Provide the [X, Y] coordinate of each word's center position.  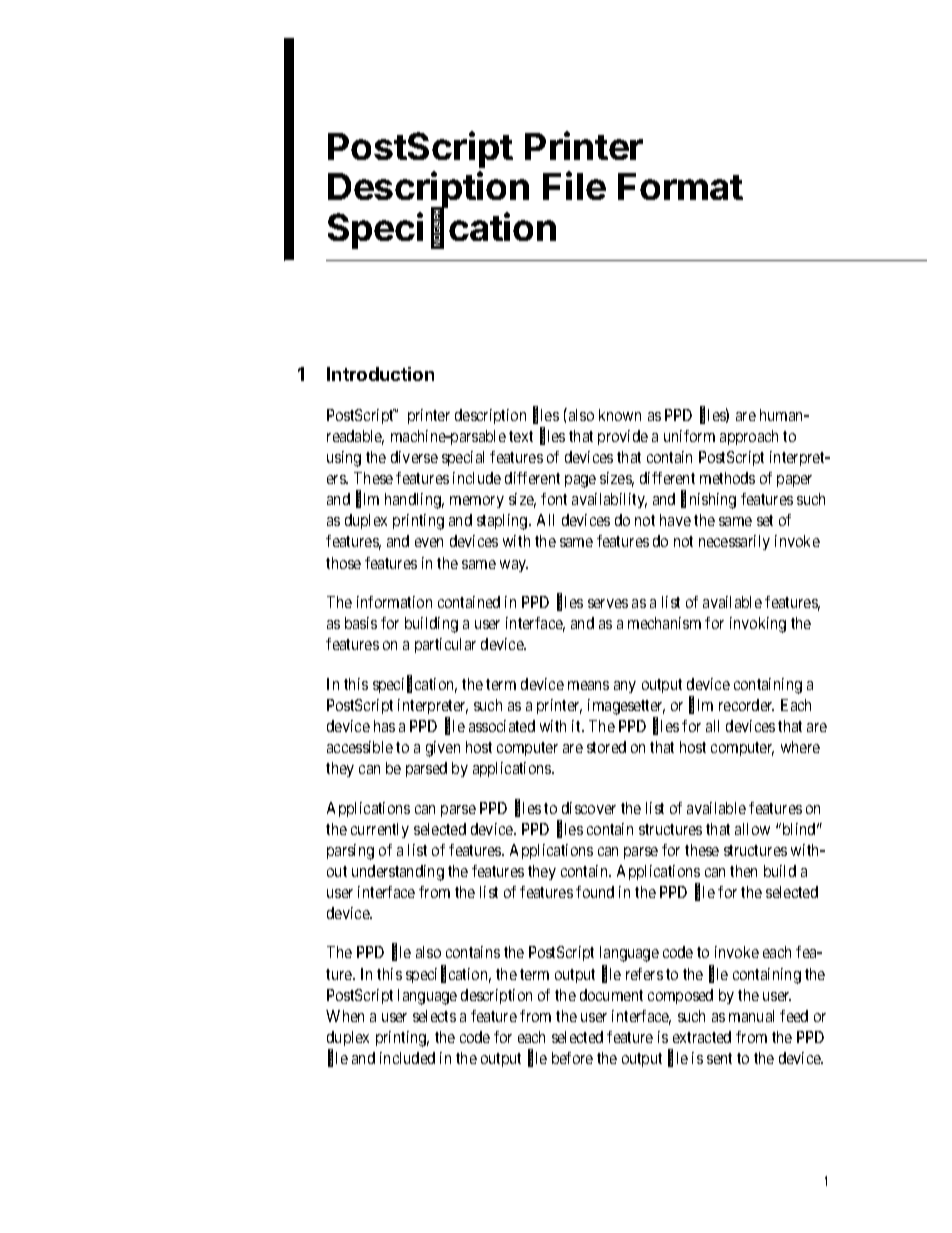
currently [380, 830]
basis [361, 623]
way [514, 566]
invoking [758, 625]
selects [434, 1016]
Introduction [380, 374]
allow [752, 829]
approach [749, 437]
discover [589, 808]
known [620, 415]
